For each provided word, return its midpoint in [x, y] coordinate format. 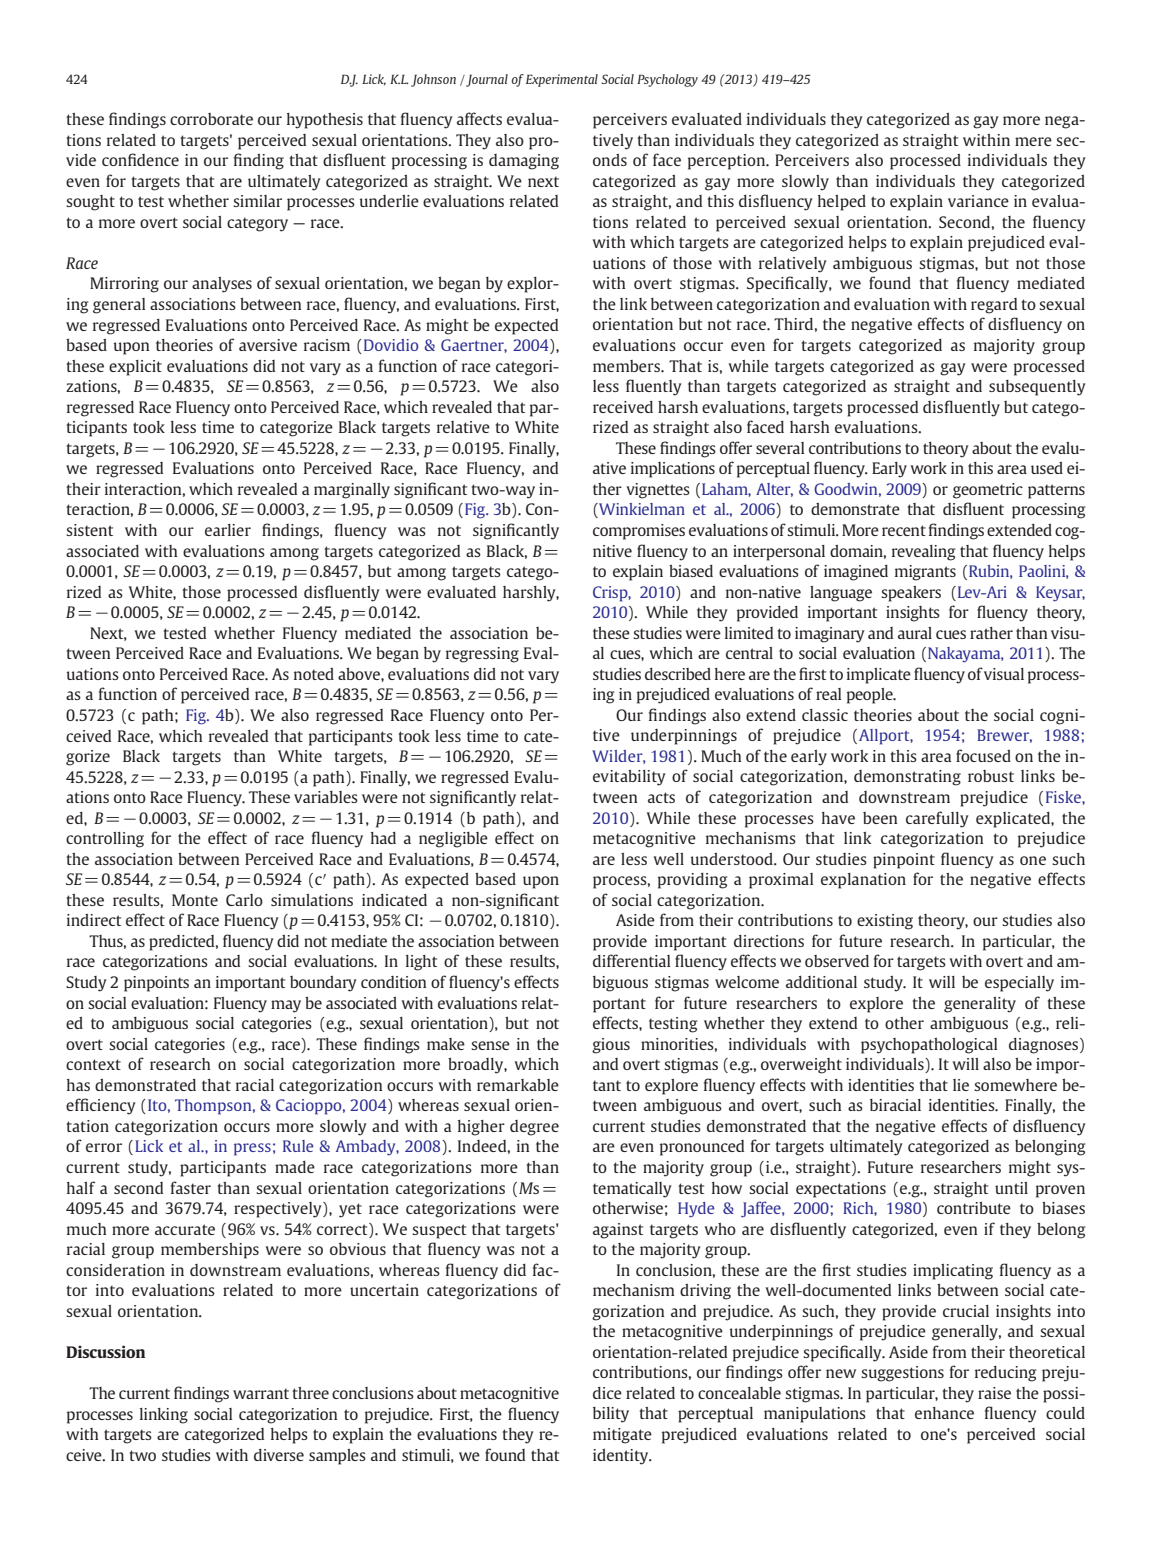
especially [1019, 984]
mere [1033, 141]
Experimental [562, 80]
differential [631, 960]
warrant [261, 1393]
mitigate [622, 1436]
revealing [923, 553]
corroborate [211, 119]
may [286, 1006]
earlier [228, 530]
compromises [639, 532]
